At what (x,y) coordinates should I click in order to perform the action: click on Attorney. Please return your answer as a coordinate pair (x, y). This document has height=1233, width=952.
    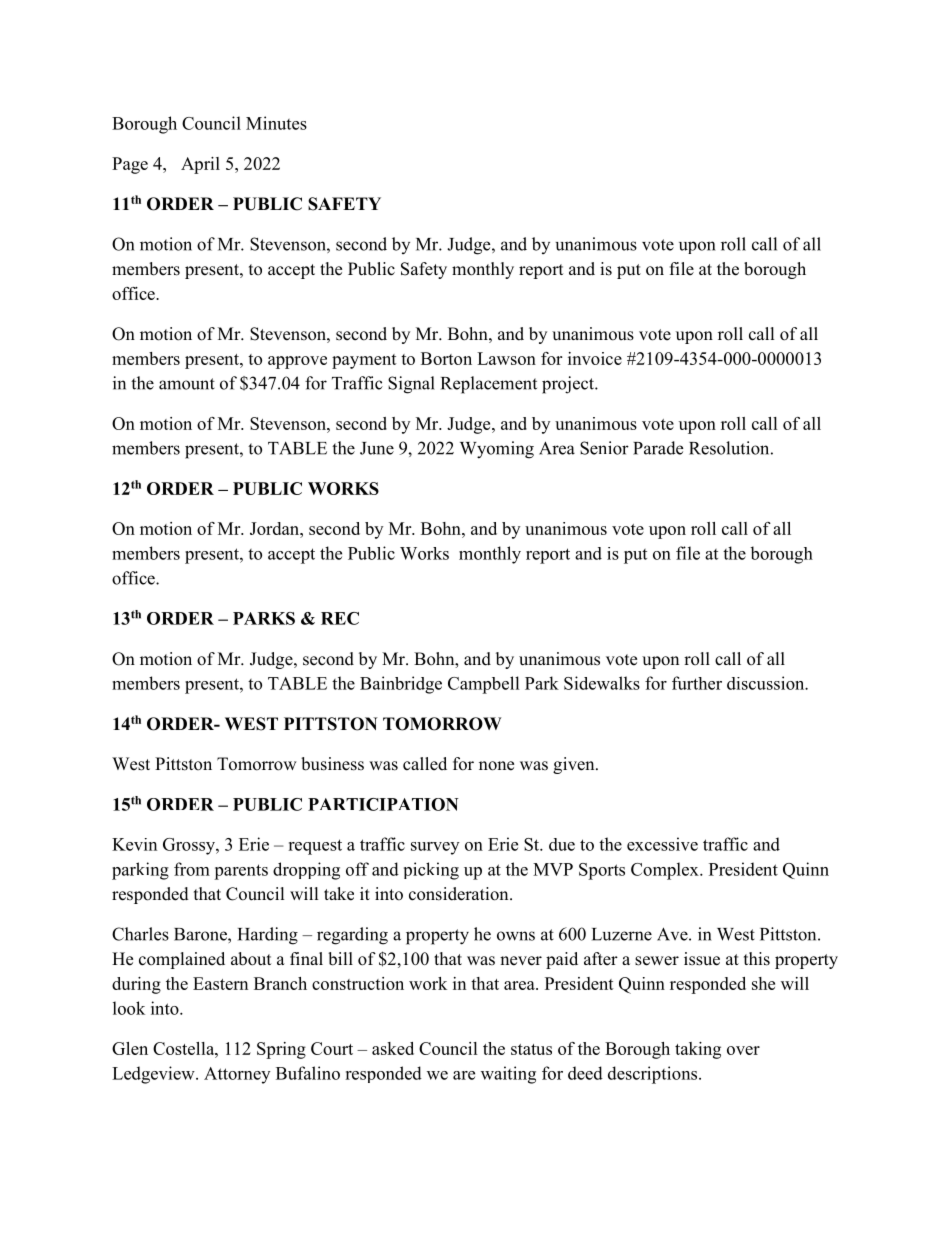
    Looking at the image, I should click on (237, 1075).
